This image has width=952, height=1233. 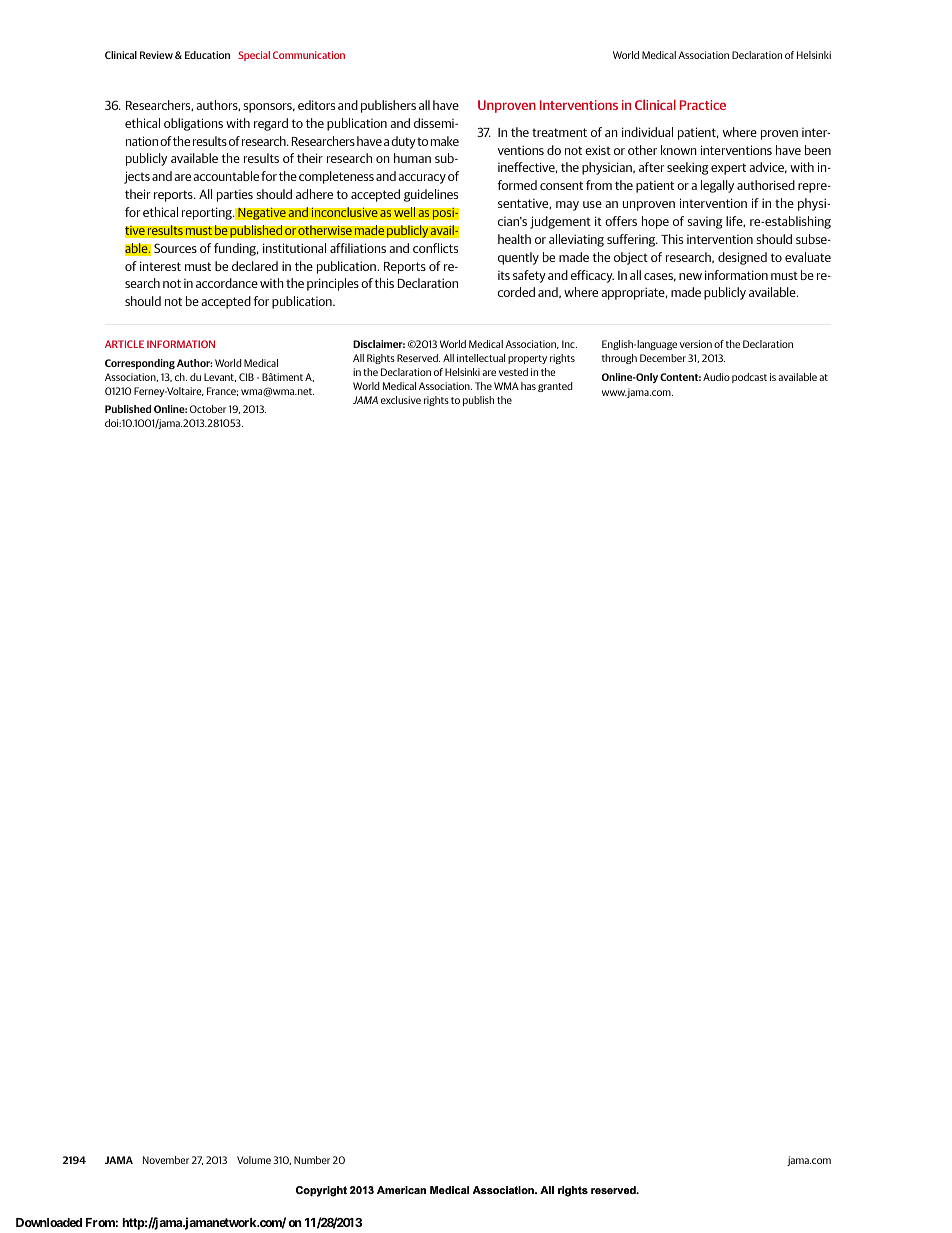 What do you see at coordinates (166, 1160) in the image?
I see `November` at bounding box center [166, 1160].
